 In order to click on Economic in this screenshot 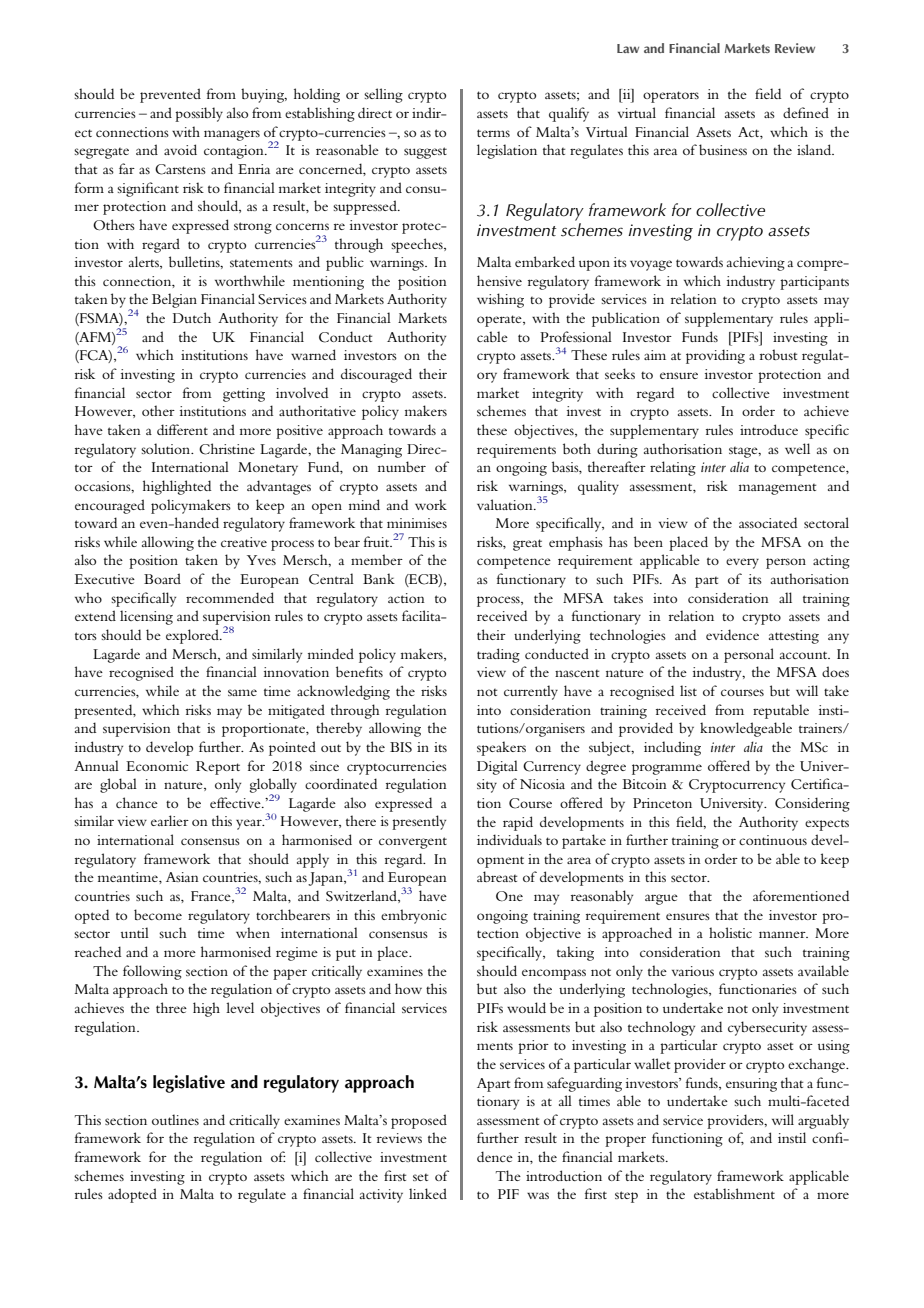, I will do `click(157, 766)`.
